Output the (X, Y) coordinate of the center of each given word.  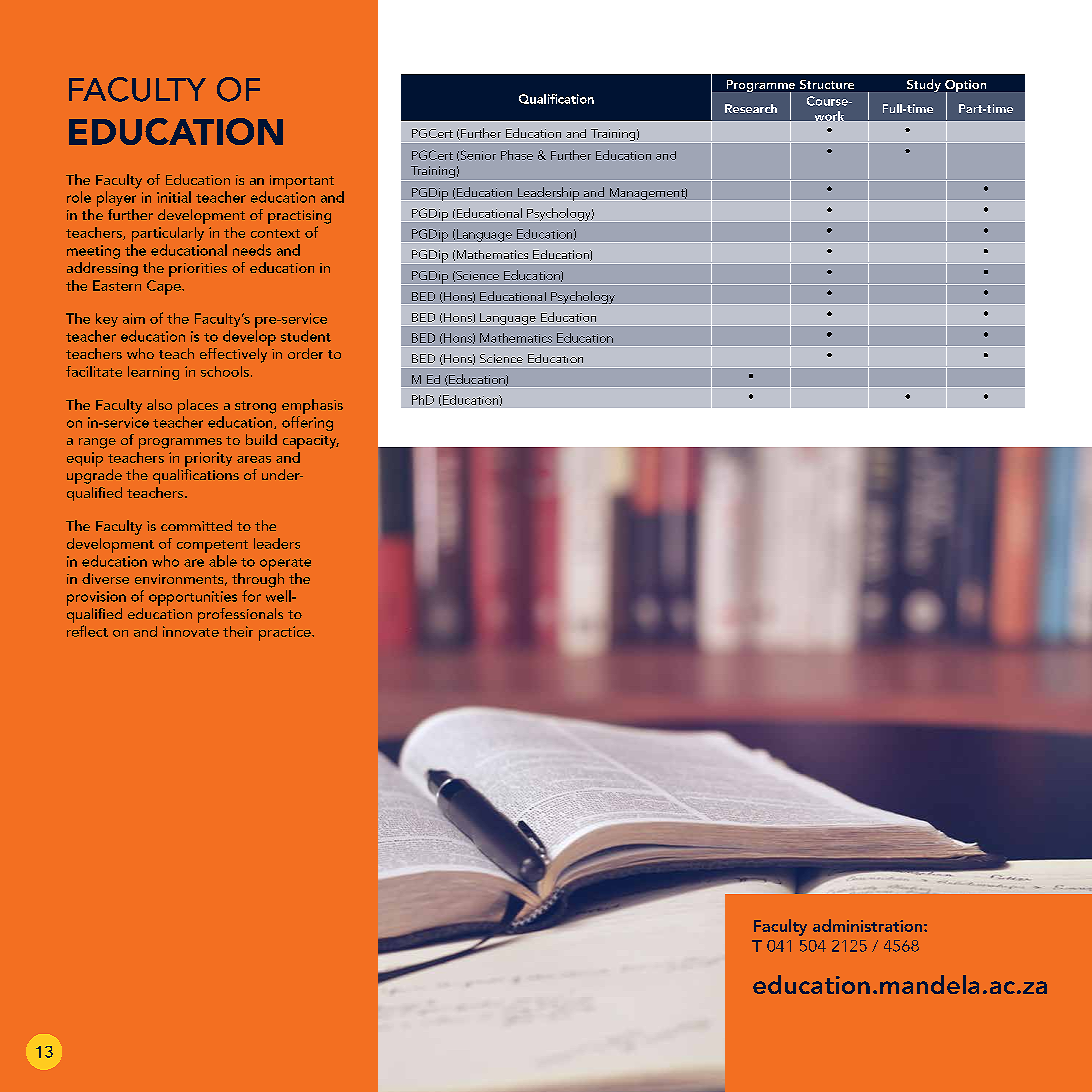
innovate (191, 631)
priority (208, 459)
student (306, 336)
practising (299, 218)
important (302, 182)
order (305, 353)
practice (286, 633)
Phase (517, 155)
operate (285, 564)
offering (307, 423)
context (275, 233)
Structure (827, 84)
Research (751, 108)
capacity (311, 442)
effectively (235, 354)
